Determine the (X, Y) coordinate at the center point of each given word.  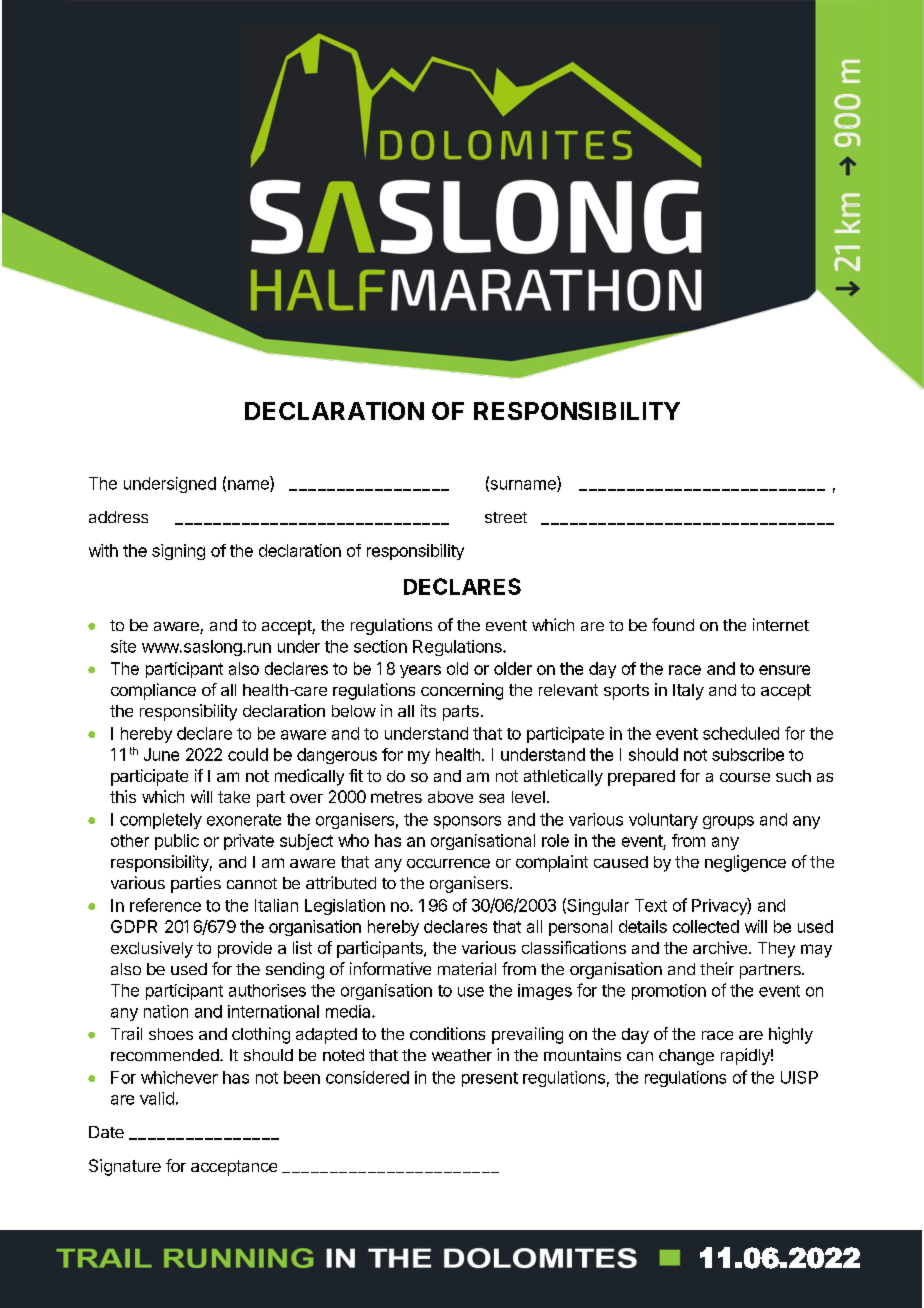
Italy (688, 692)
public (177, 842)
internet (781, 624)
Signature (125, 1167)
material (467, 968)
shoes (171, 1034)
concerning (462, 691)
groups (728, 822)
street (506, 517)
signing (178, 552)
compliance (153, 691)
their (717, 968)
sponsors (467, 822)
